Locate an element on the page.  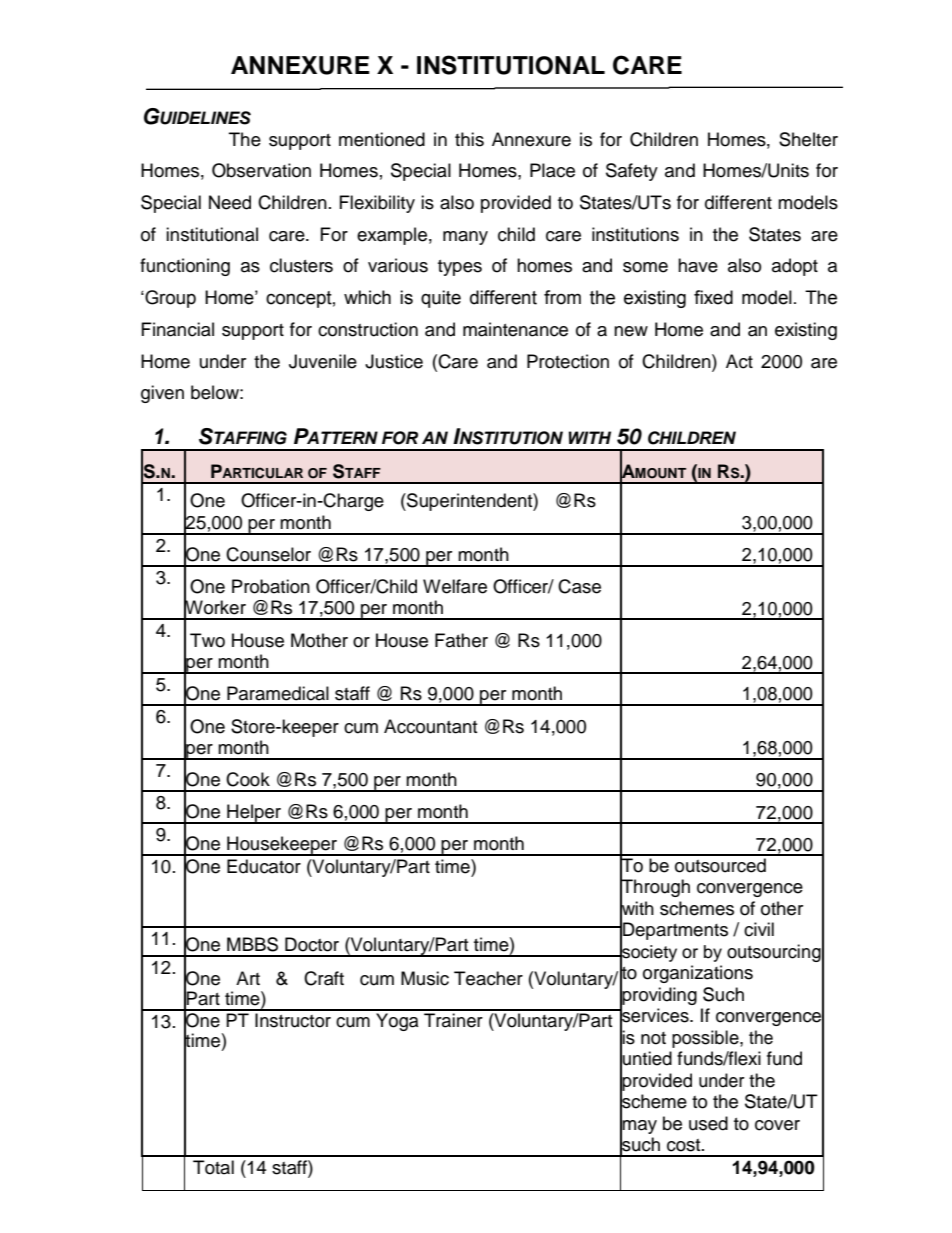
Teacher is located at coordinates (488, 978).
